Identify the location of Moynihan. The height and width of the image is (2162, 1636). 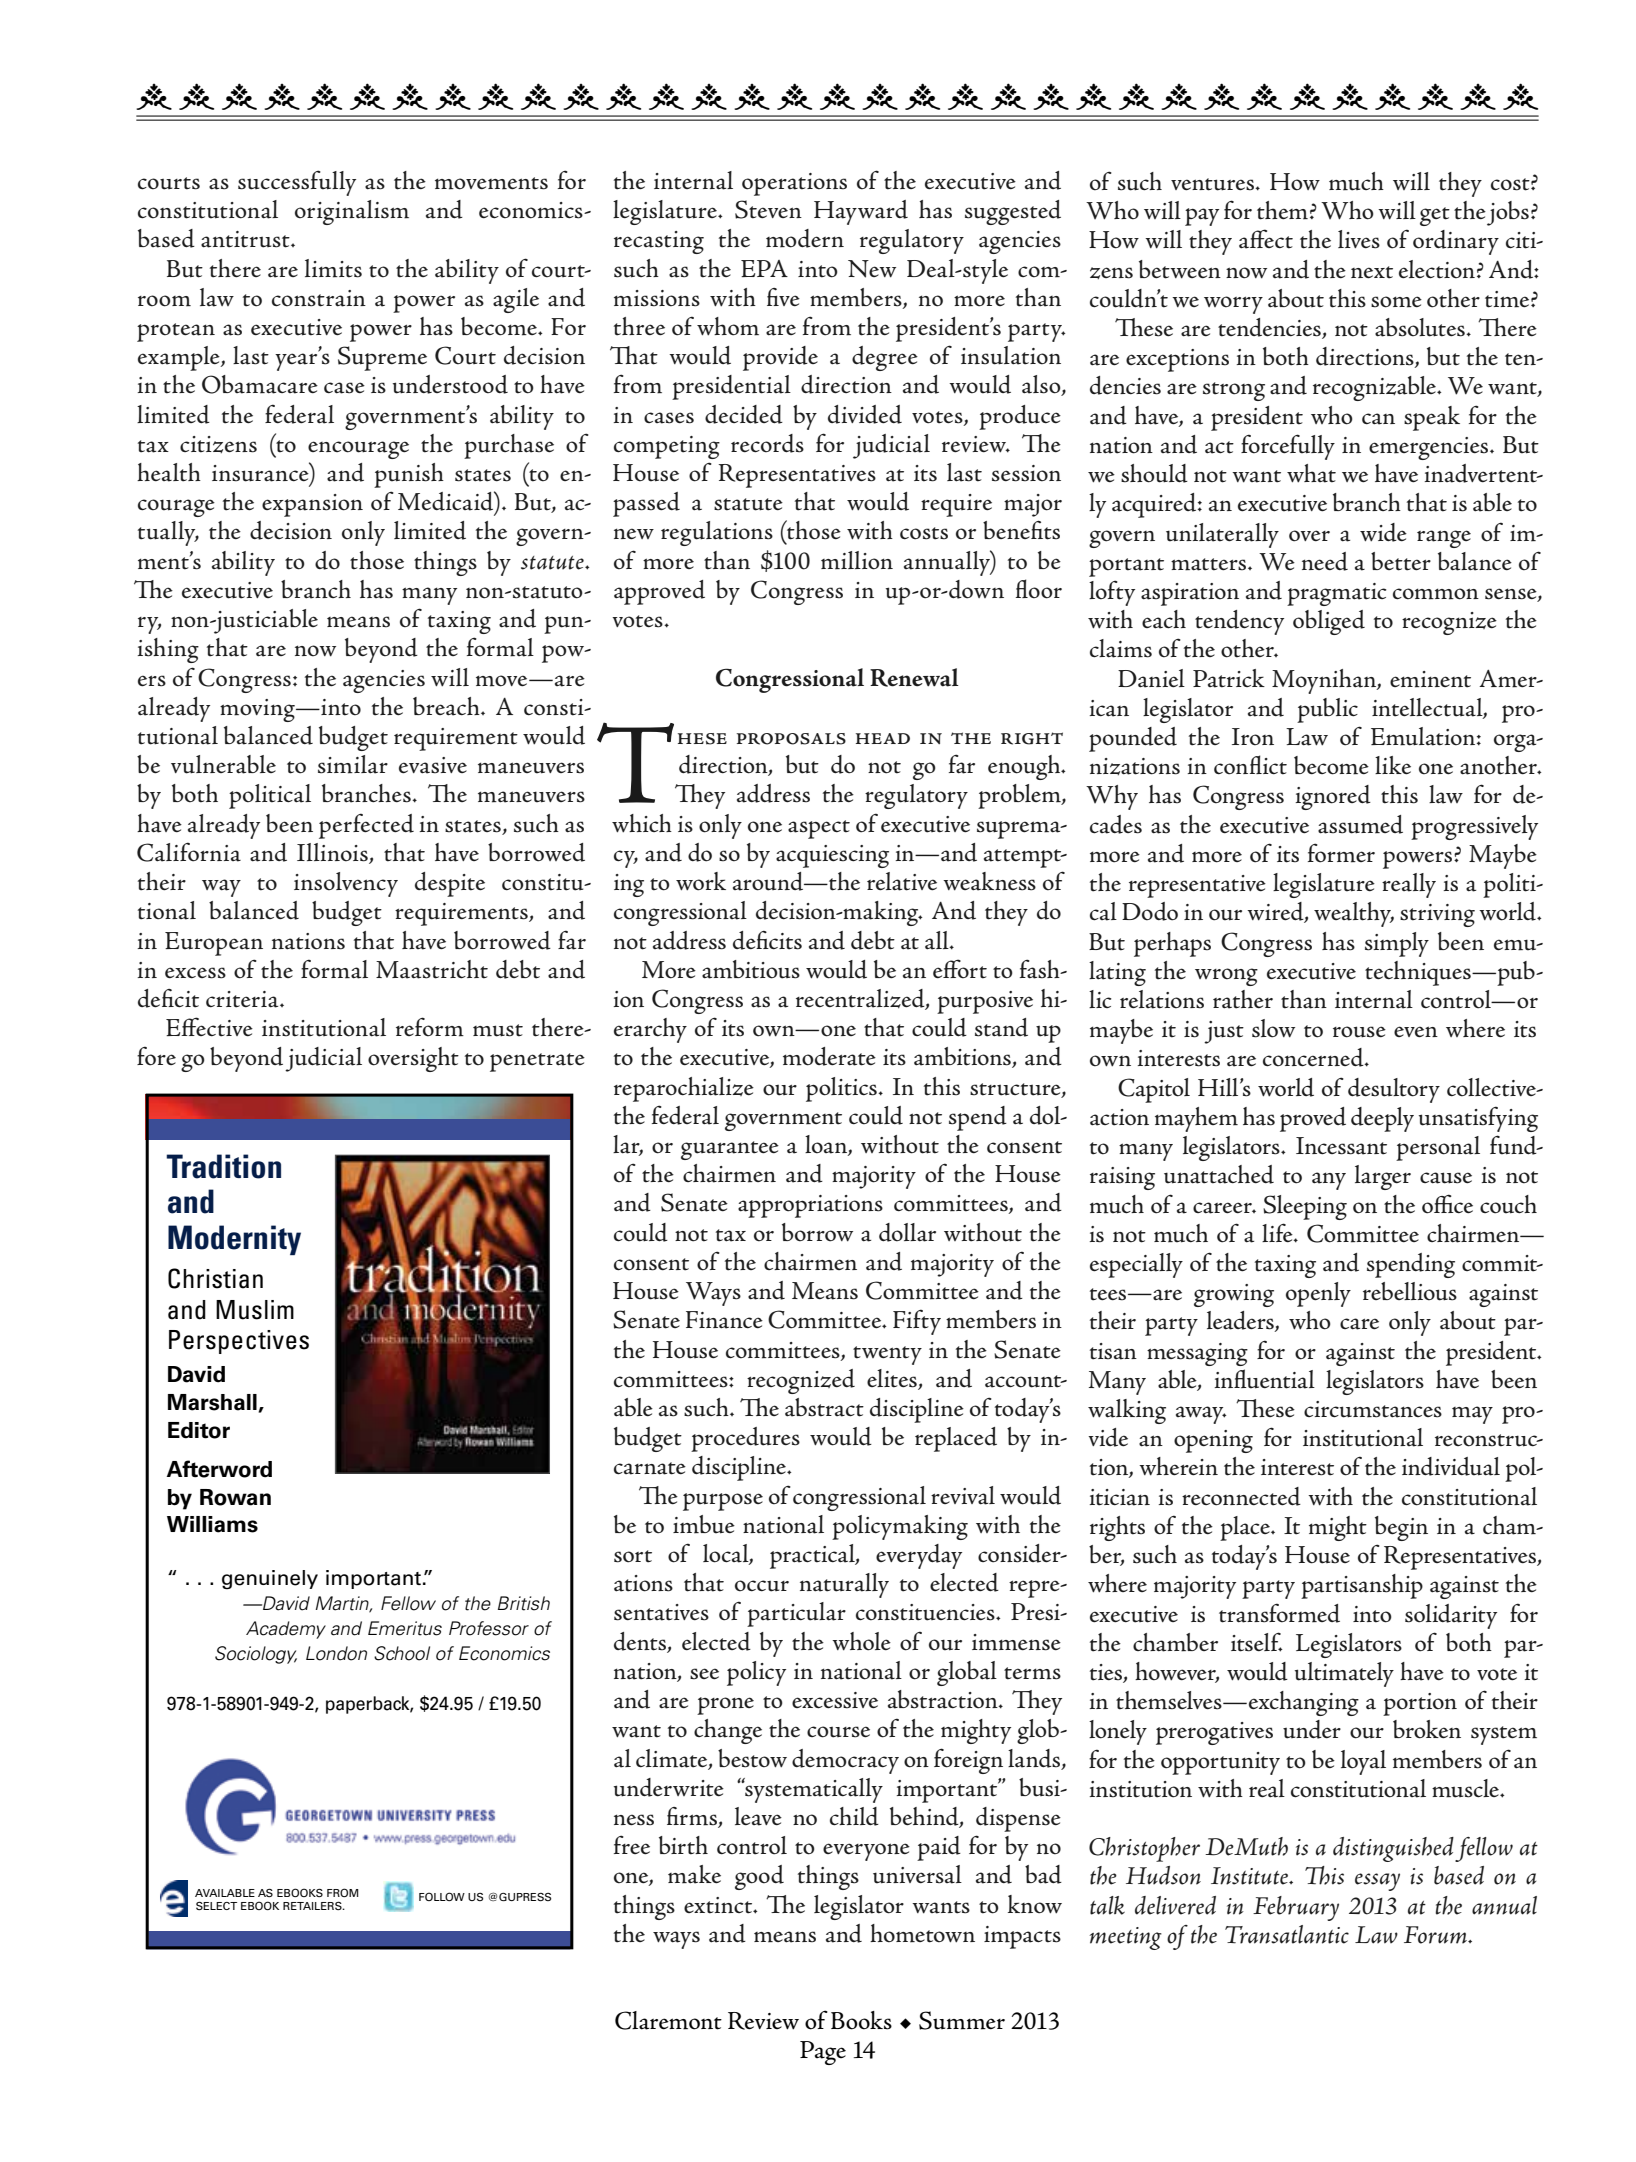
(1325, 681).
